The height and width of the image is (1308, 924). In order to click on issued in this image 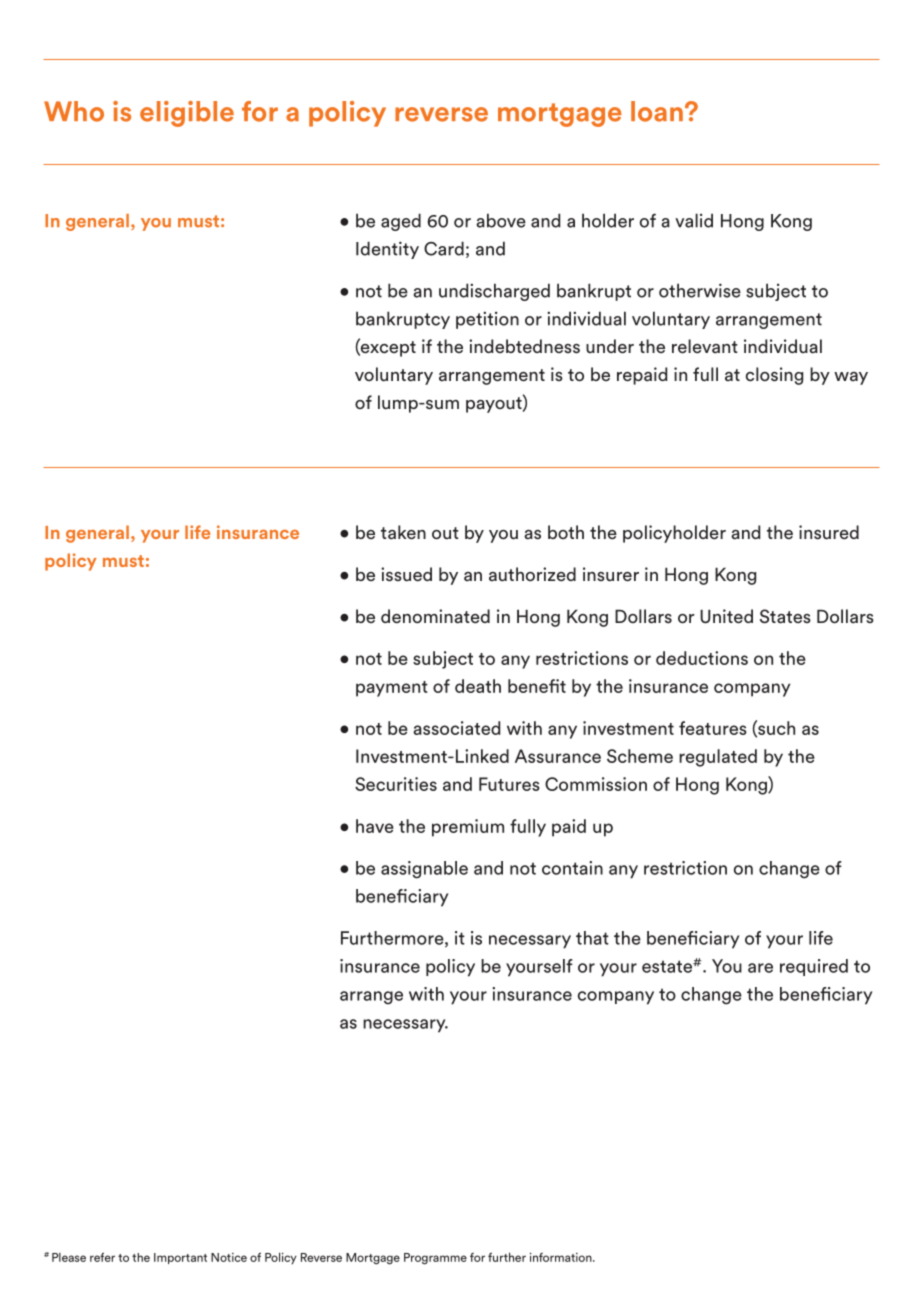, I will do `click(406, 574)`.
